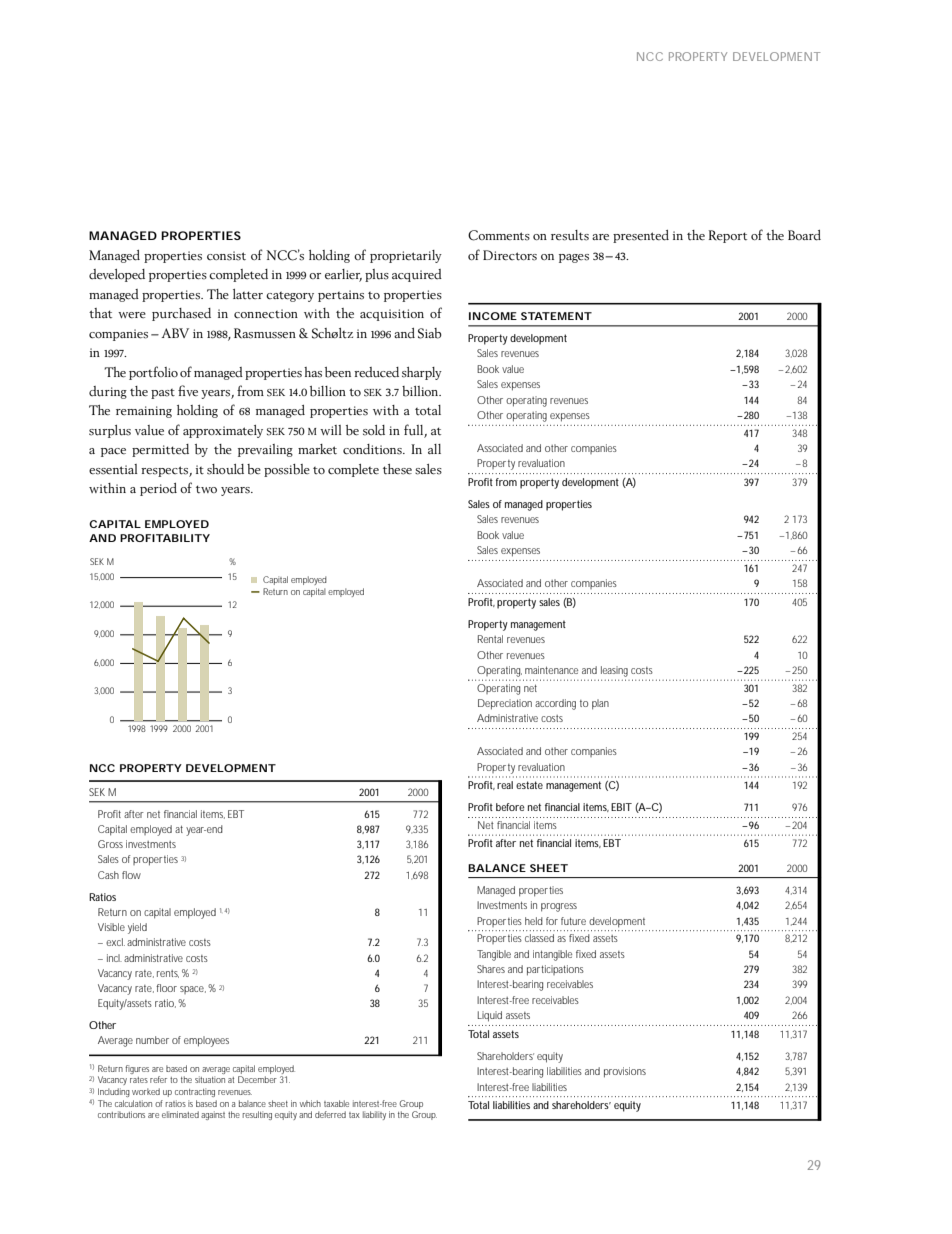  What do you see at coordinates (417, 275) in the screenshot?
I see `acquired` at bounding box center [417, 275].
